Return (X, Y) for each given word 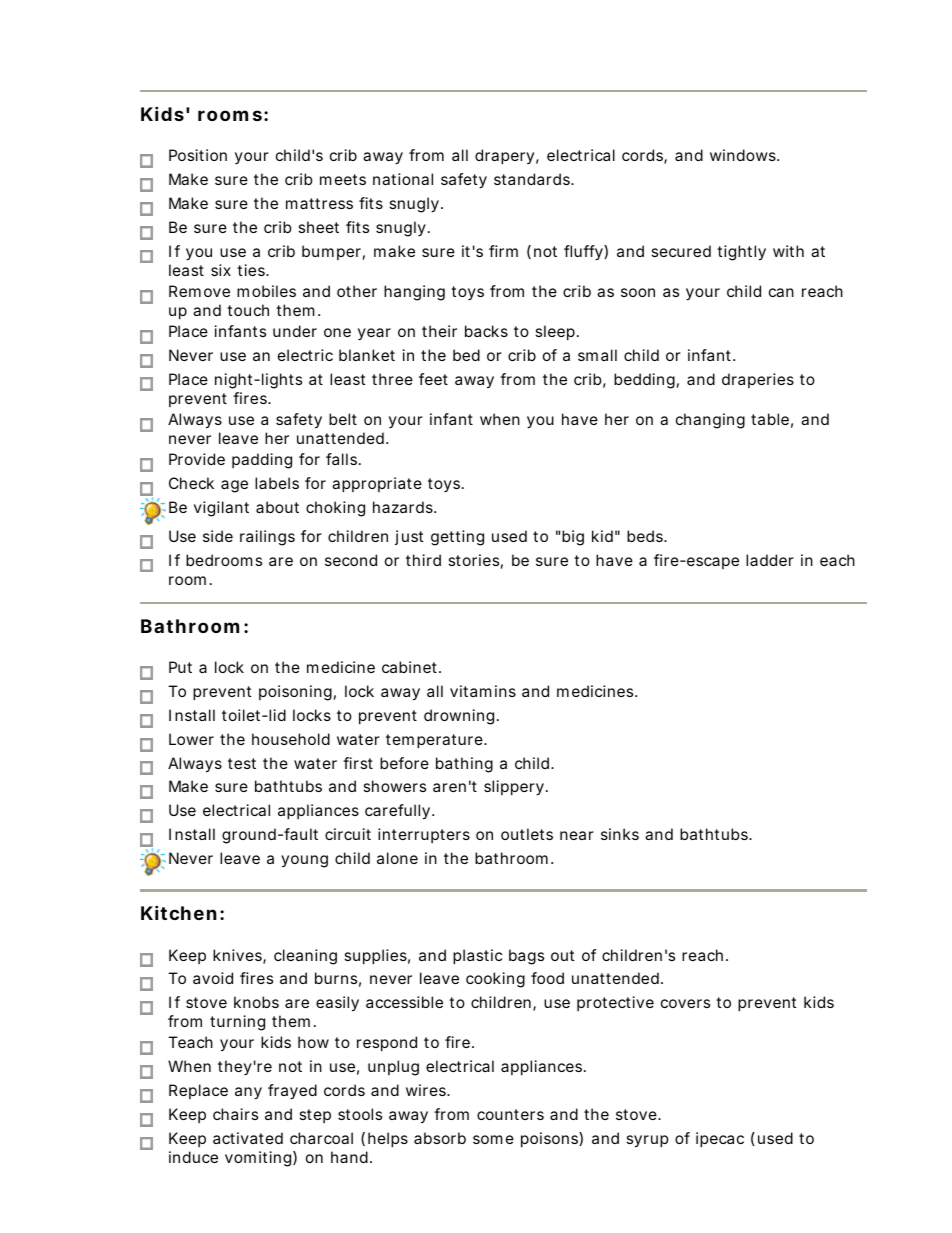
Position (198, 155)
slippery (514, 788)
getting (457, 538)
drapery (504, 156)
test (242, 763)
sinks (620, 834)
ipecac (720, 1139)
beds (645, 536)
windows (743, 155)
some (493, 1139)
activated (248, 1138)
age (234, 486)
